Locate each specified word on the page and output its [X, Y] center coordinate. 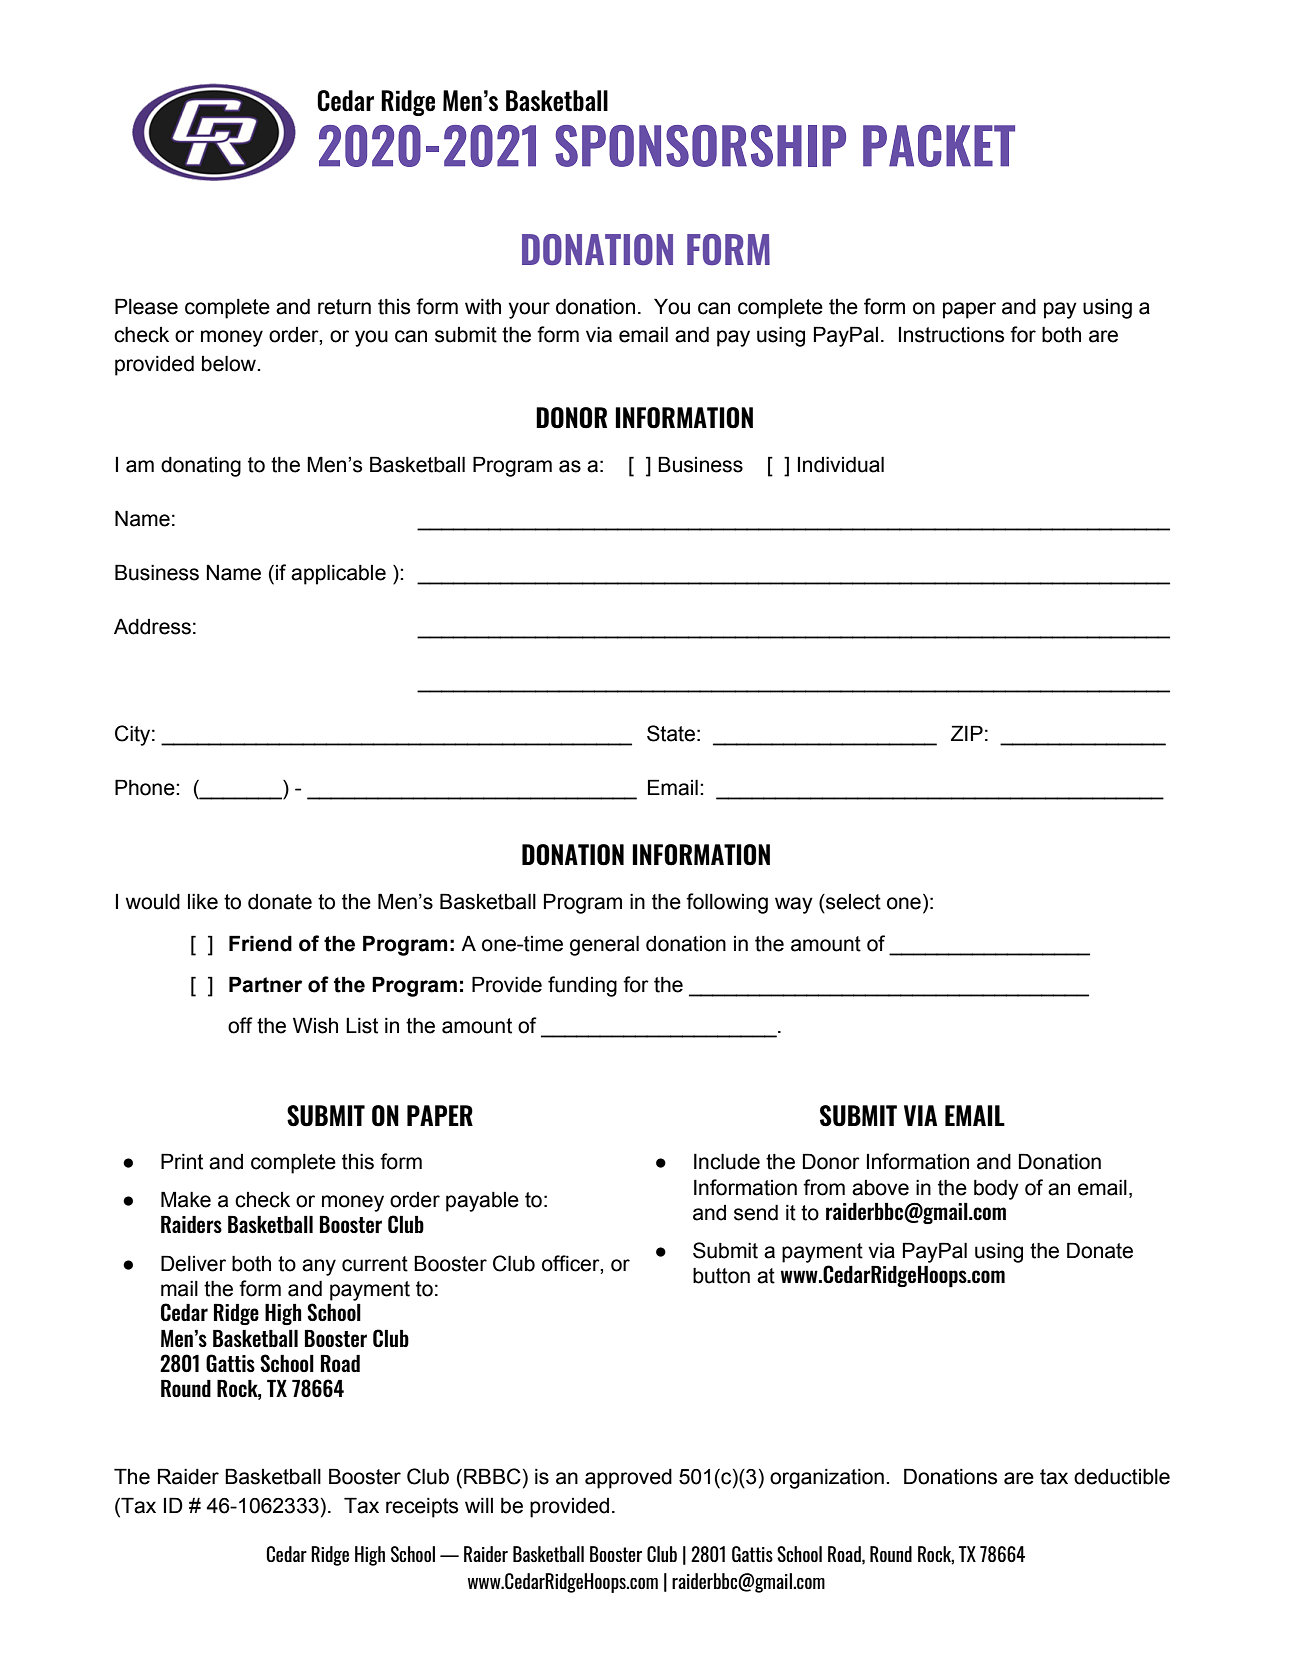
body [996, 1189]
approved [628, 1479]
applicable [338, 574]
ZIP [967, 733]
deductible [1122, 1476]
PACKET [939, 146]
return [344, 307]
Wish [315, 1025]
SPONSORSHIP [700, 146]
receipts [422, 1508]
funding [582, 986]
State [671, 733]
